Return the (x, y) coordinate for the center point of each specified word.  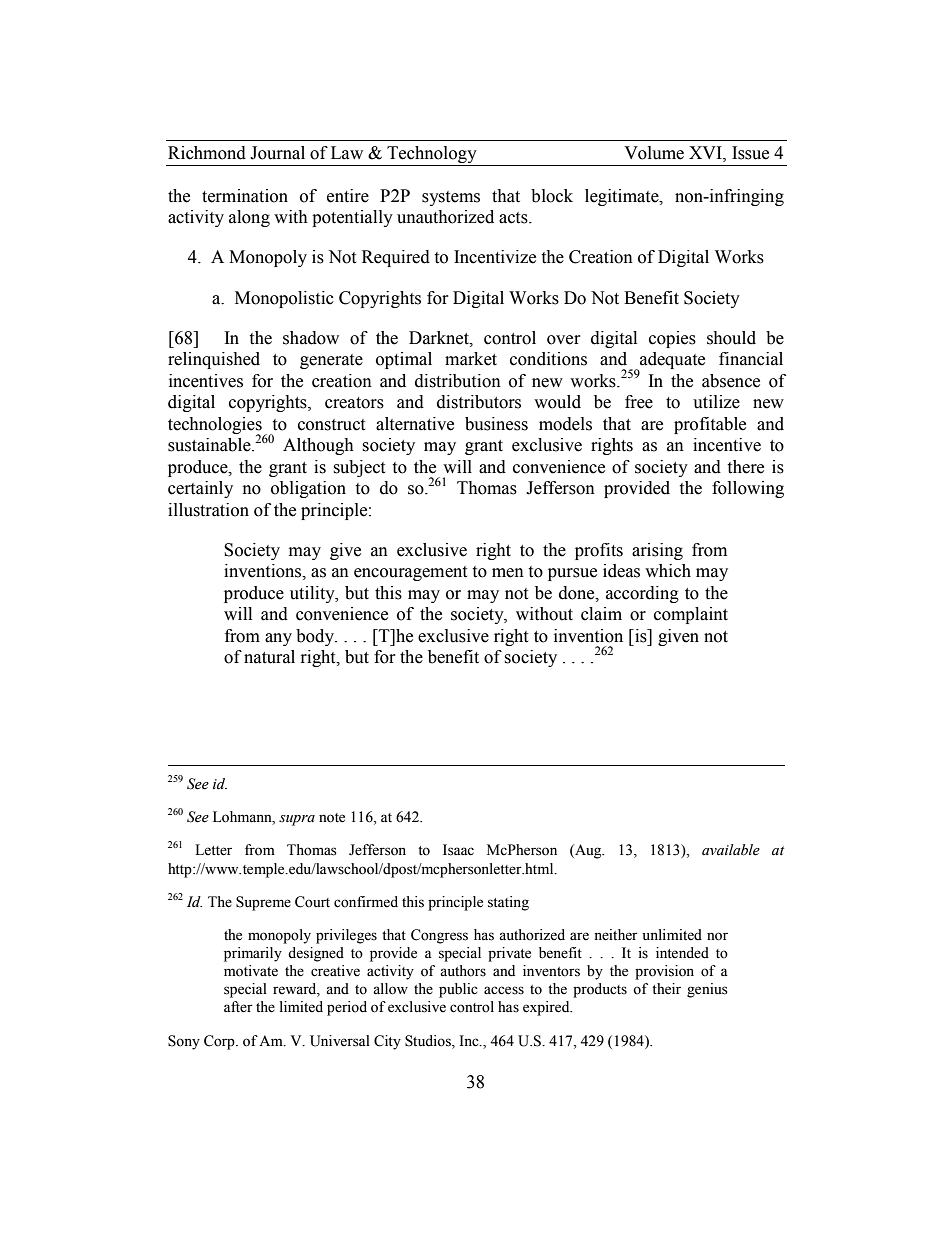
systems (451, 198)
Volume (654, 153)
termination (245, 196)
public (458, 990)
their (666, 989)
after (238, 1007)
